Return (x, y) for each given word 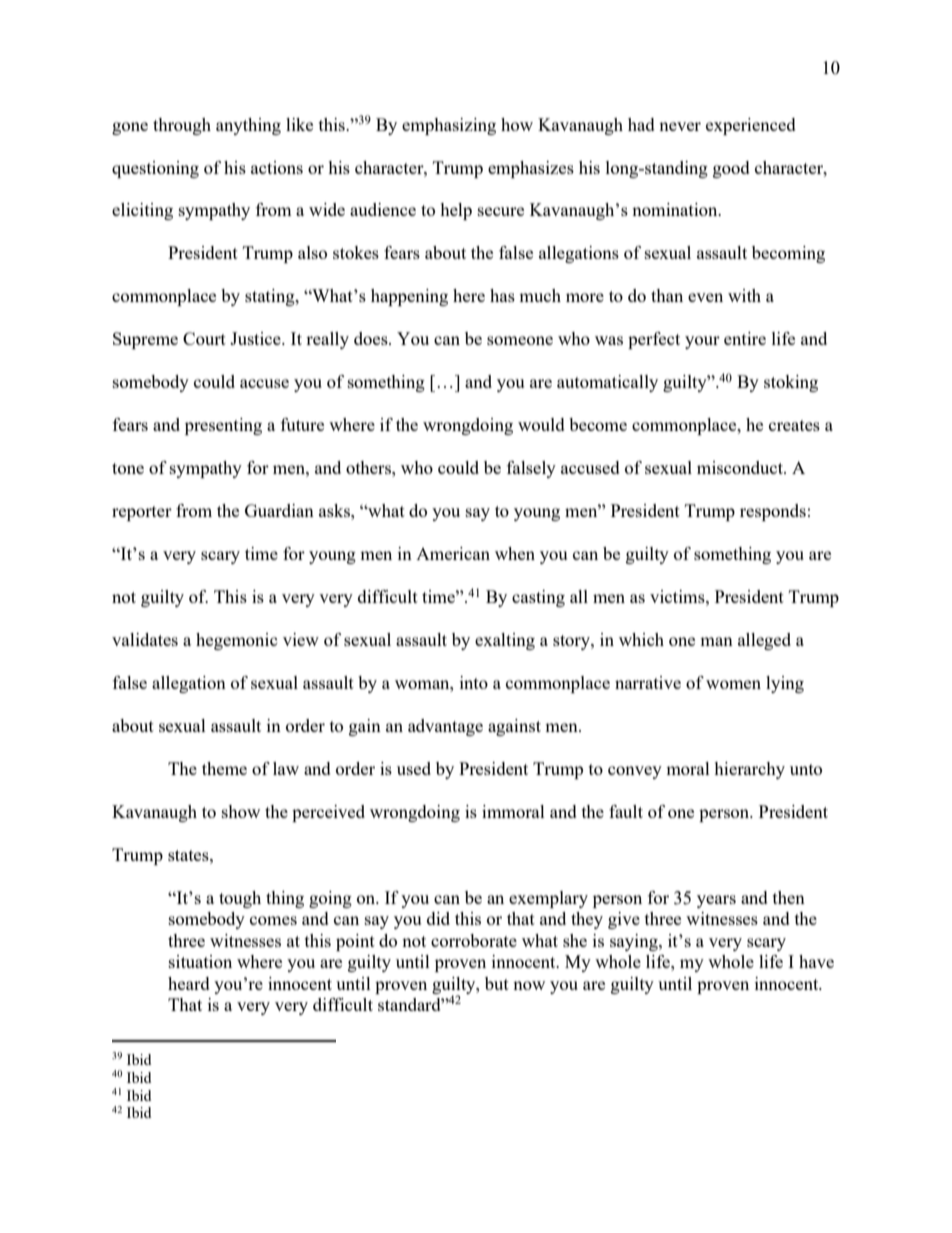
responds (773, 512)
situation (200, 961)
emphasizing (449, 126)
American (453, 553)
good (731, 169)
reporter (142, 513)
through (182, 126)
